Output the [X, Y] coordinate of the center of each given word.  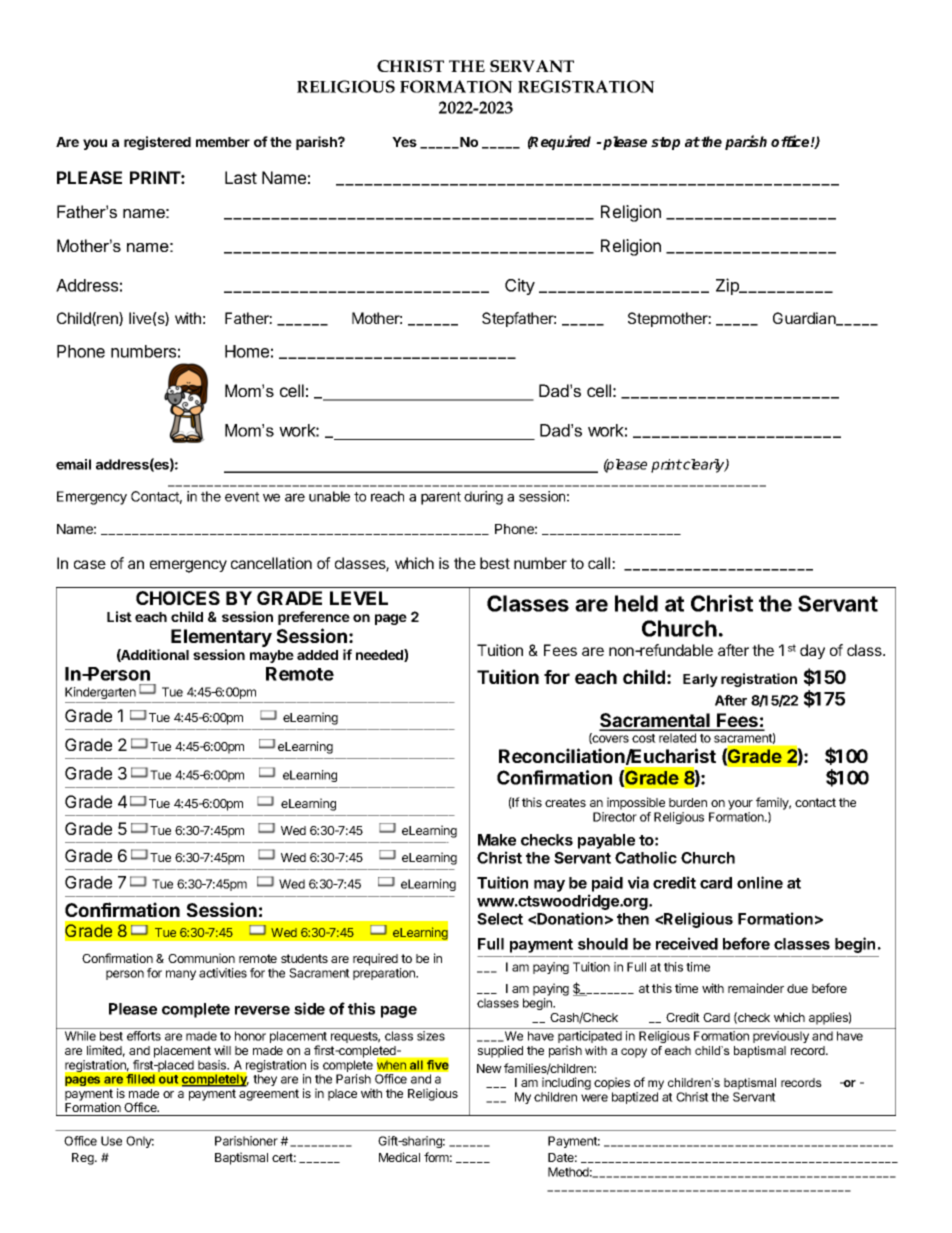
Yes [404, 142]
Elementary [221, 639]
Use [111, 1141]
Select [500, 919]
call [600, 563]
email [73, 464]
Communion [201, 958]
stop [665, 143]
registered [157, 143]
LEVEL [359, 598]
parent [441, 498]
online [760, 882]
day [812, 651]
